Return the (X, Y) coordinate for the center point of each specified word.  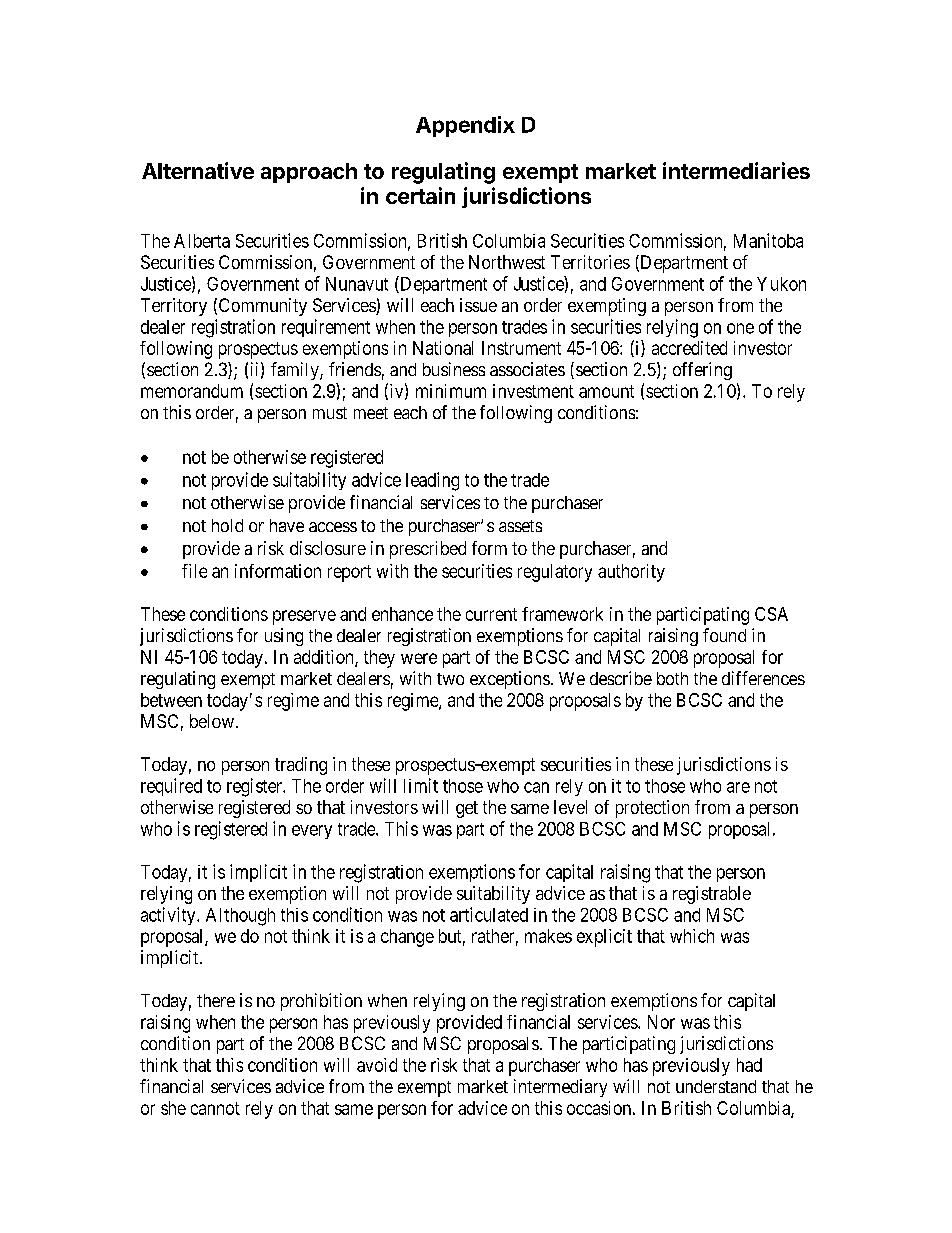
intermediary (560, 1088)
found (724, 635)
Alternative (198, 170)
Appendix (465, 126)
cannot (215, 1108)
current (491, 614)
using (284, 637)
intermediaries (736, 170)
